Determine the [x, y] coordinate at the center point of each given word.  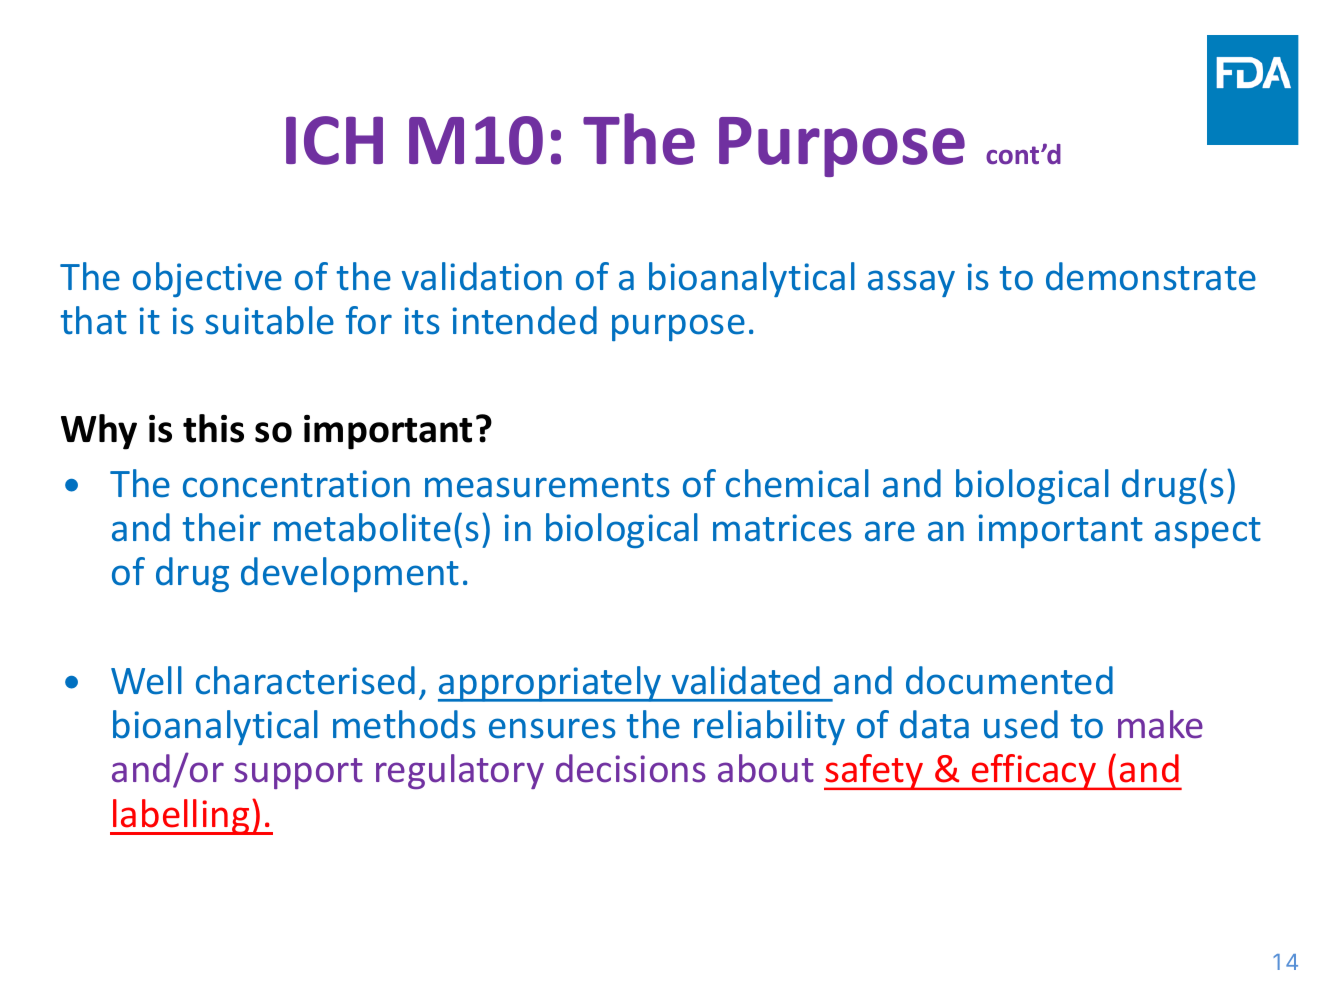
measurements [547, 485]
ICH [334, 140]
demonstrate [1151, 276]
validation [482, 276]
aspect [1208, 532]
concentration [296, 484]
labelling [181, 817]
